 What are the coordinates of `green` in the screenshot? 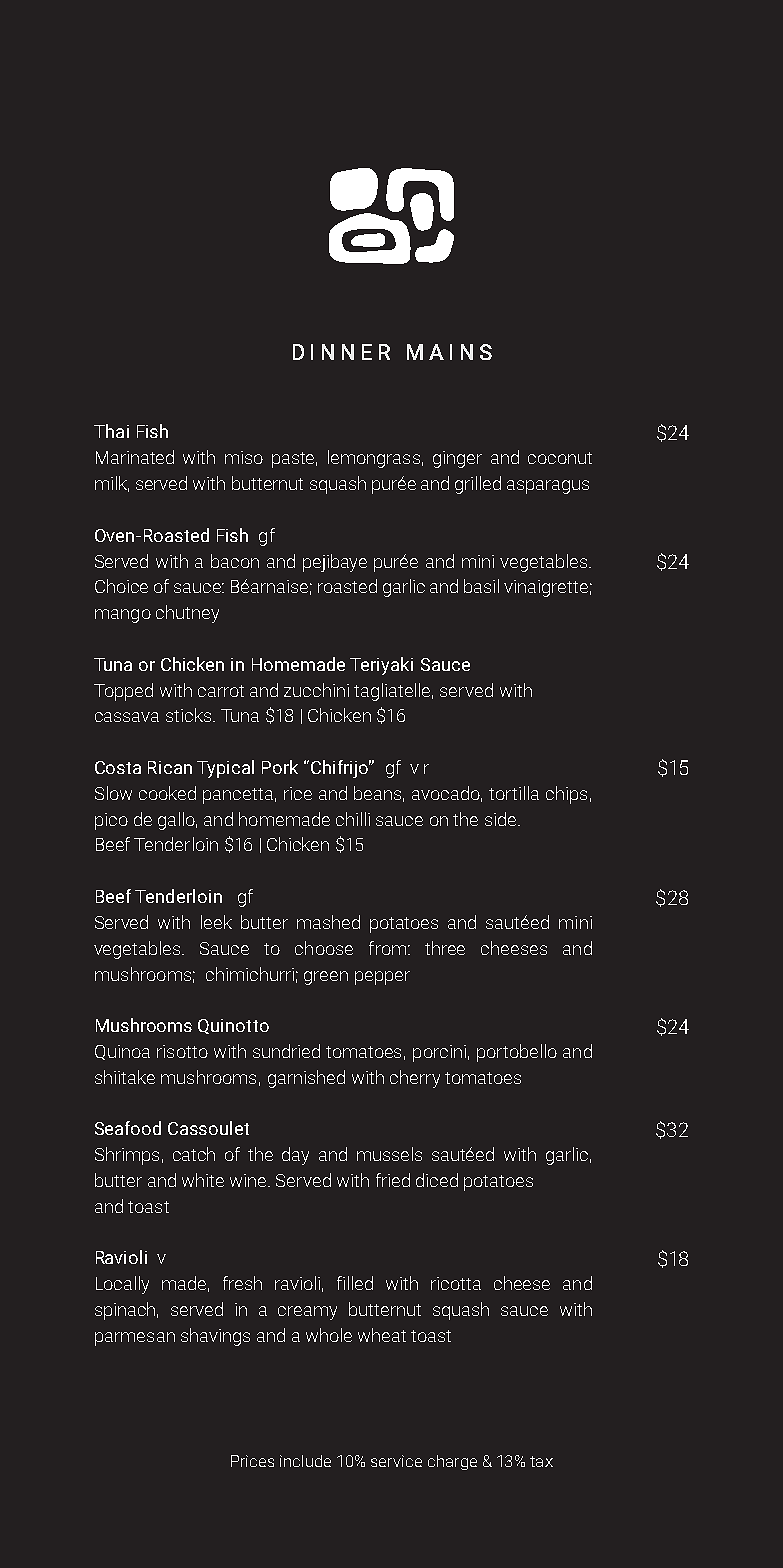 It's located at (326, 978).
